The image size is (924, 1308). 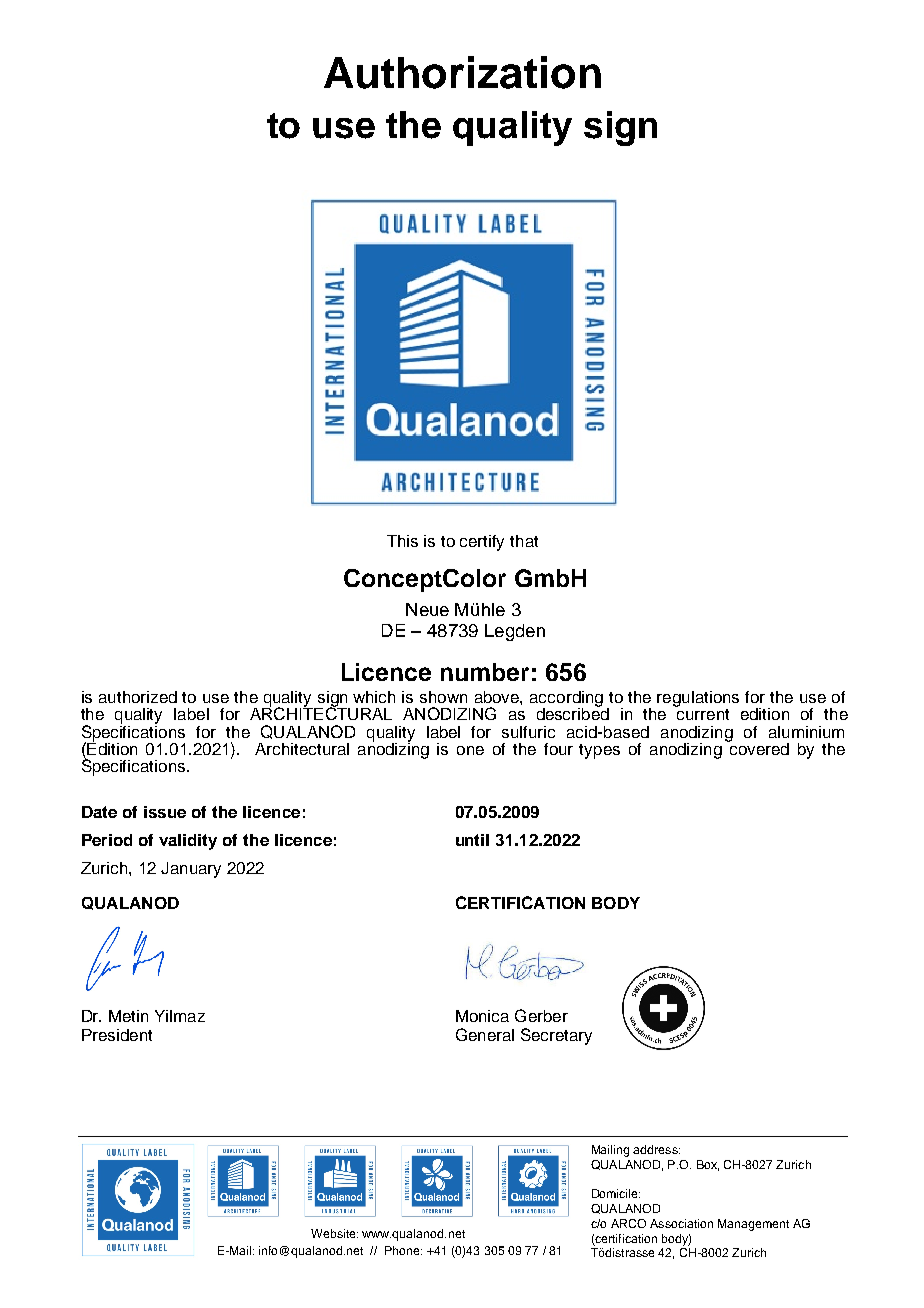 I want to click on regulations, so click(x=698, y=699).
